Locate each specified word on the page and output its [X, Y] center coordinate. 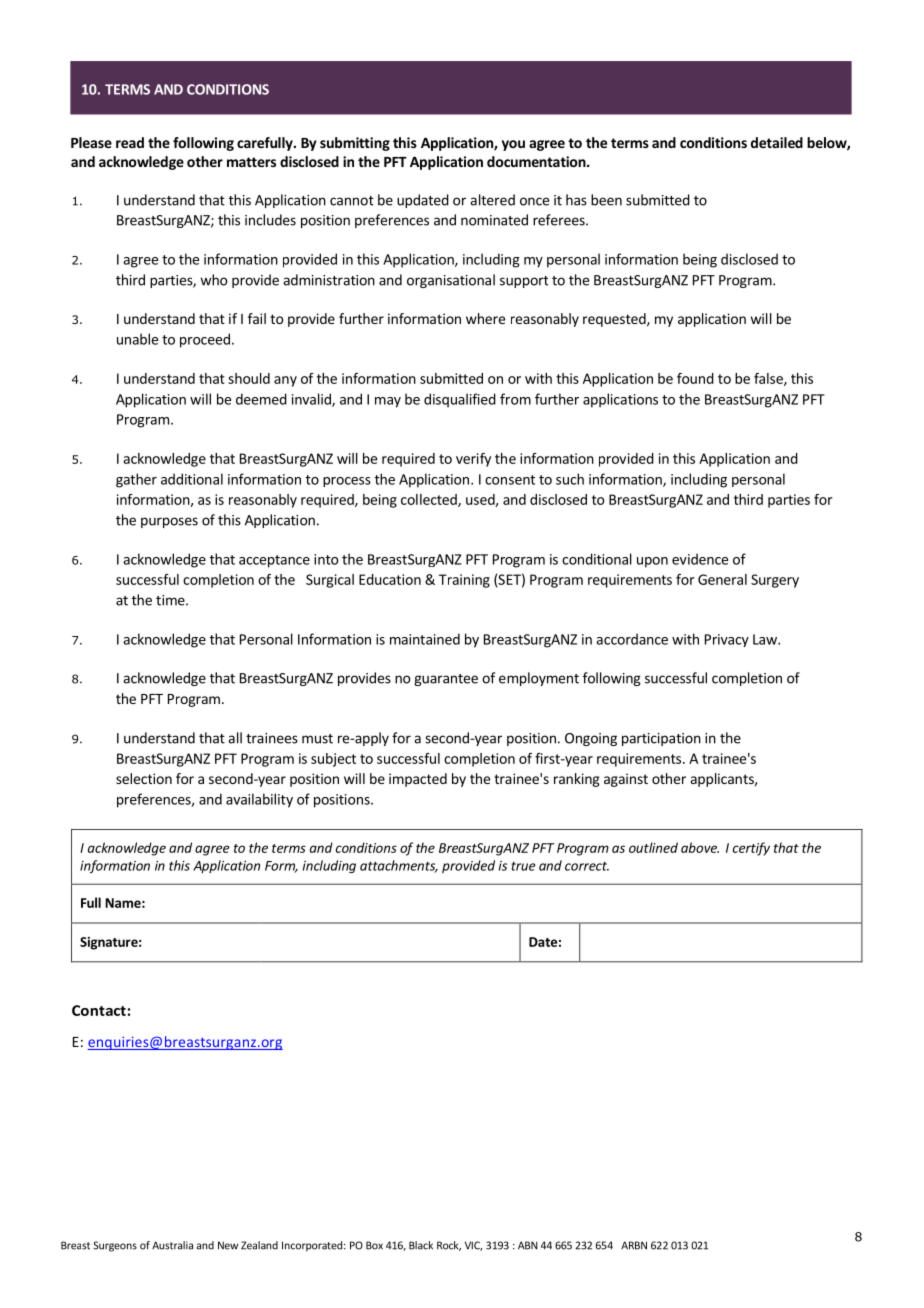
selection [144, 778]
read [130, 142]
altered [492, 200]
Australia [172, 1245]
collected [430, 500]
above [700, 847]
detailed [777, 142]
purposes [169, 522]
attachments [399, 866]
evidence [700, 559]
